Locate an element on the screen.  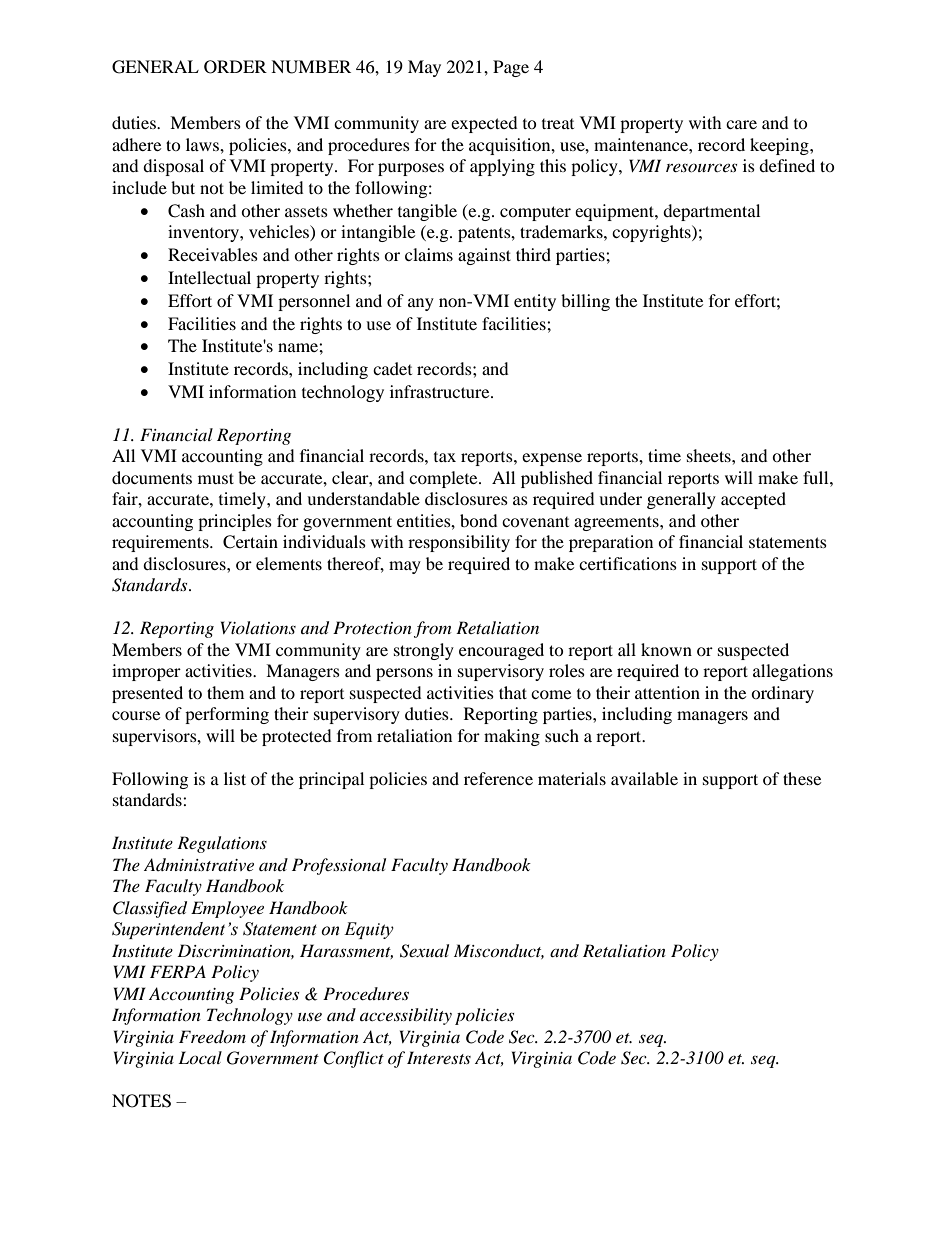
responsibility is located at coordinates (459, 543).
